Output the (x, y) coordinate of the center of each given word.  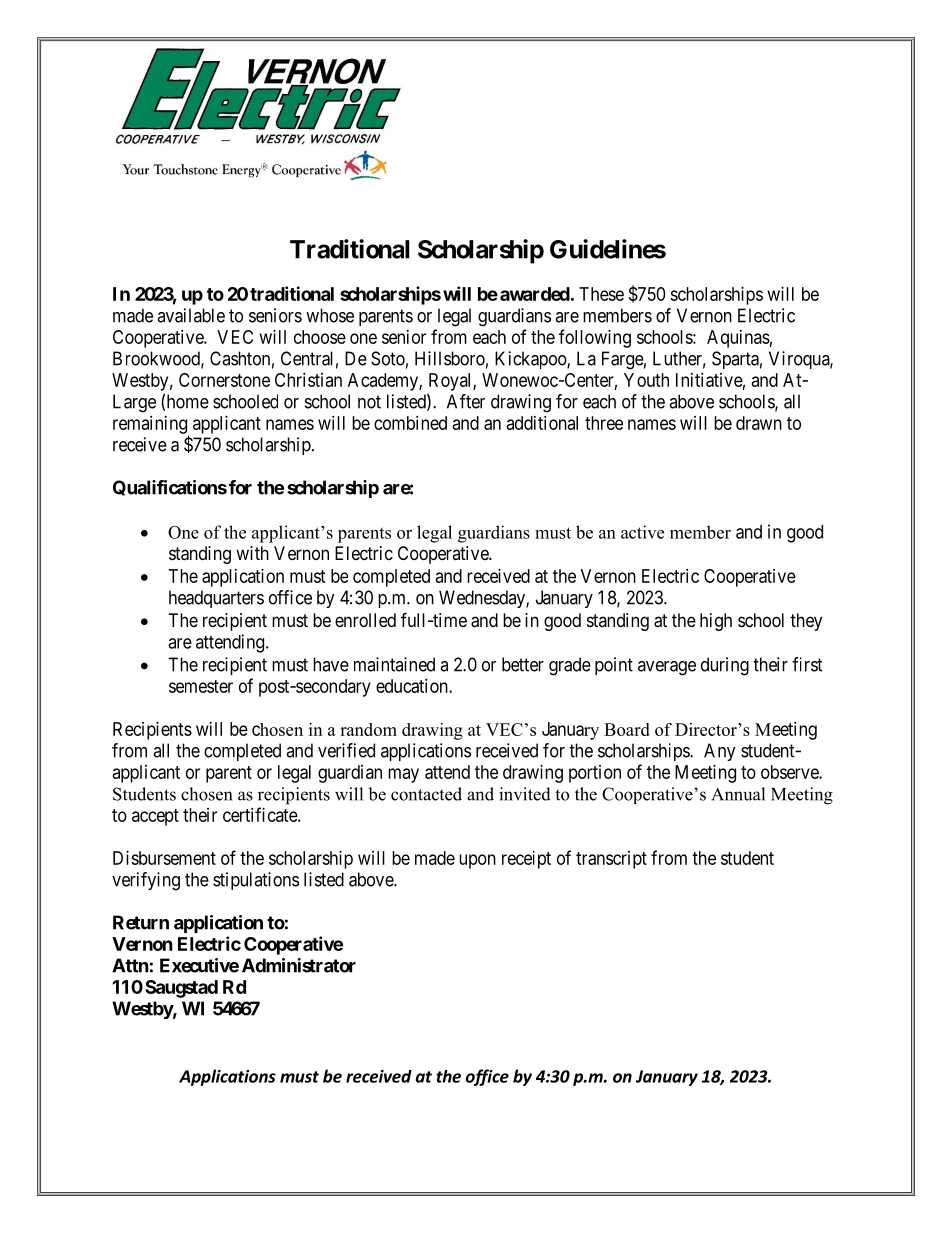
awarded (535, 294)
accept (155, 817)
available (191, 315)
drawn (759, 423)
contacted (426, 794)
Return (141, 922)
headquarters (216, 599)
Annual (738, 794)
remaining (151, 426)
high (716, 622)
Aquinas (738, 339)
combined (410, 423)
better (523, 664)
